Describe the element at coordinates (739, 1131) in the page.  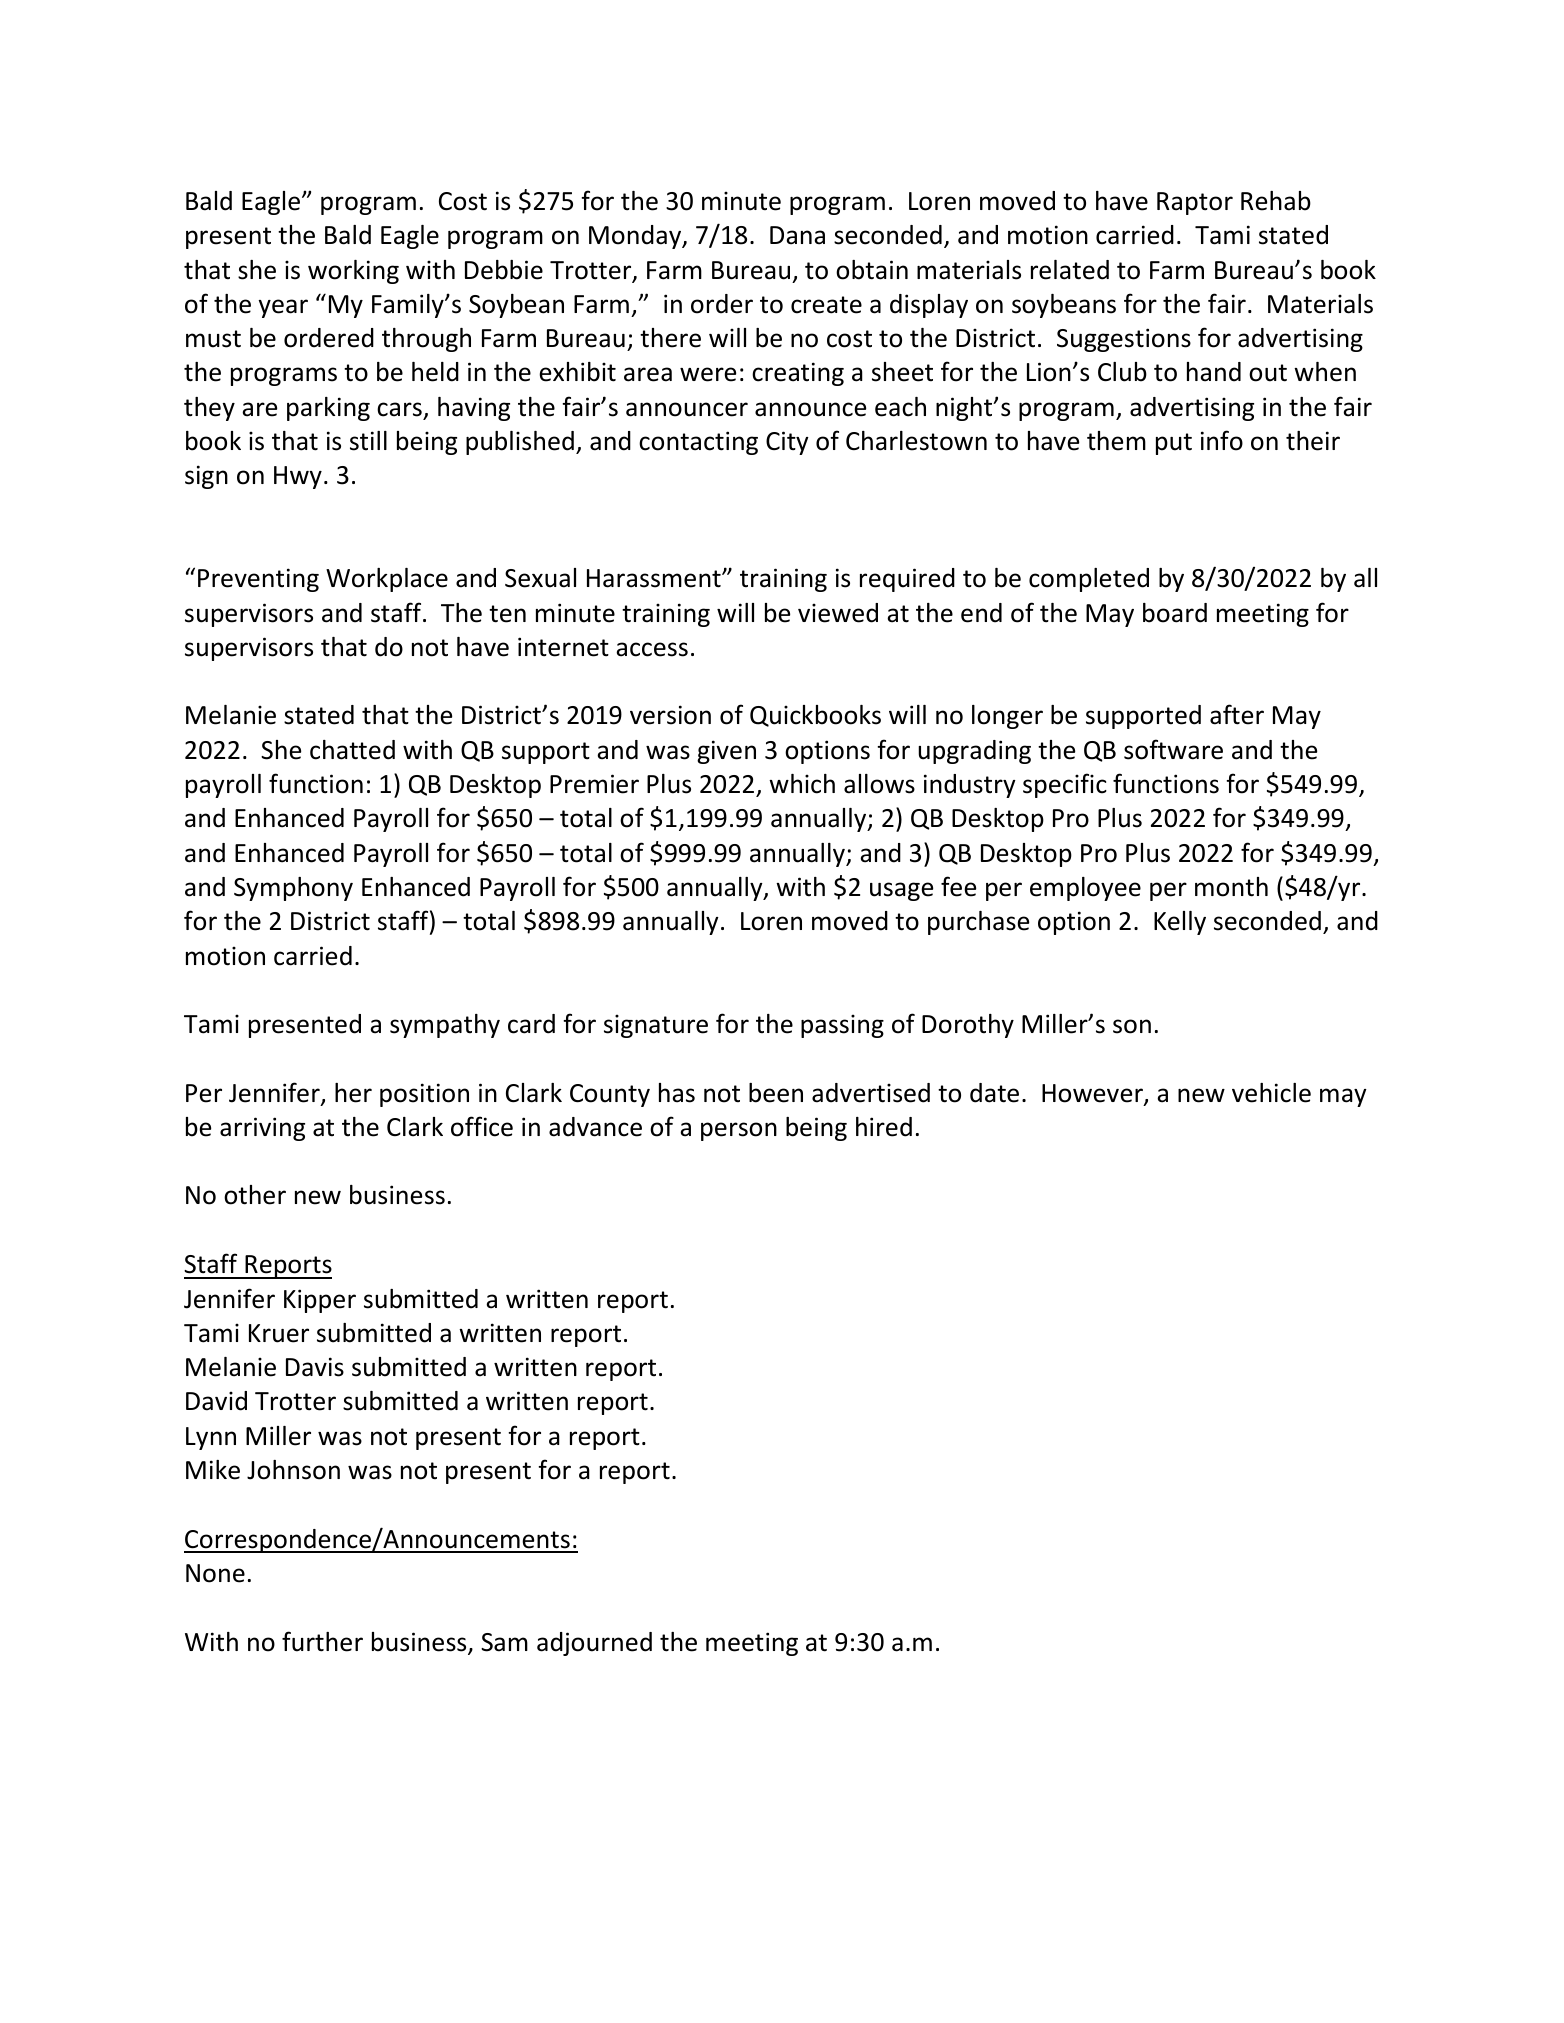
I see `person` at that location.
